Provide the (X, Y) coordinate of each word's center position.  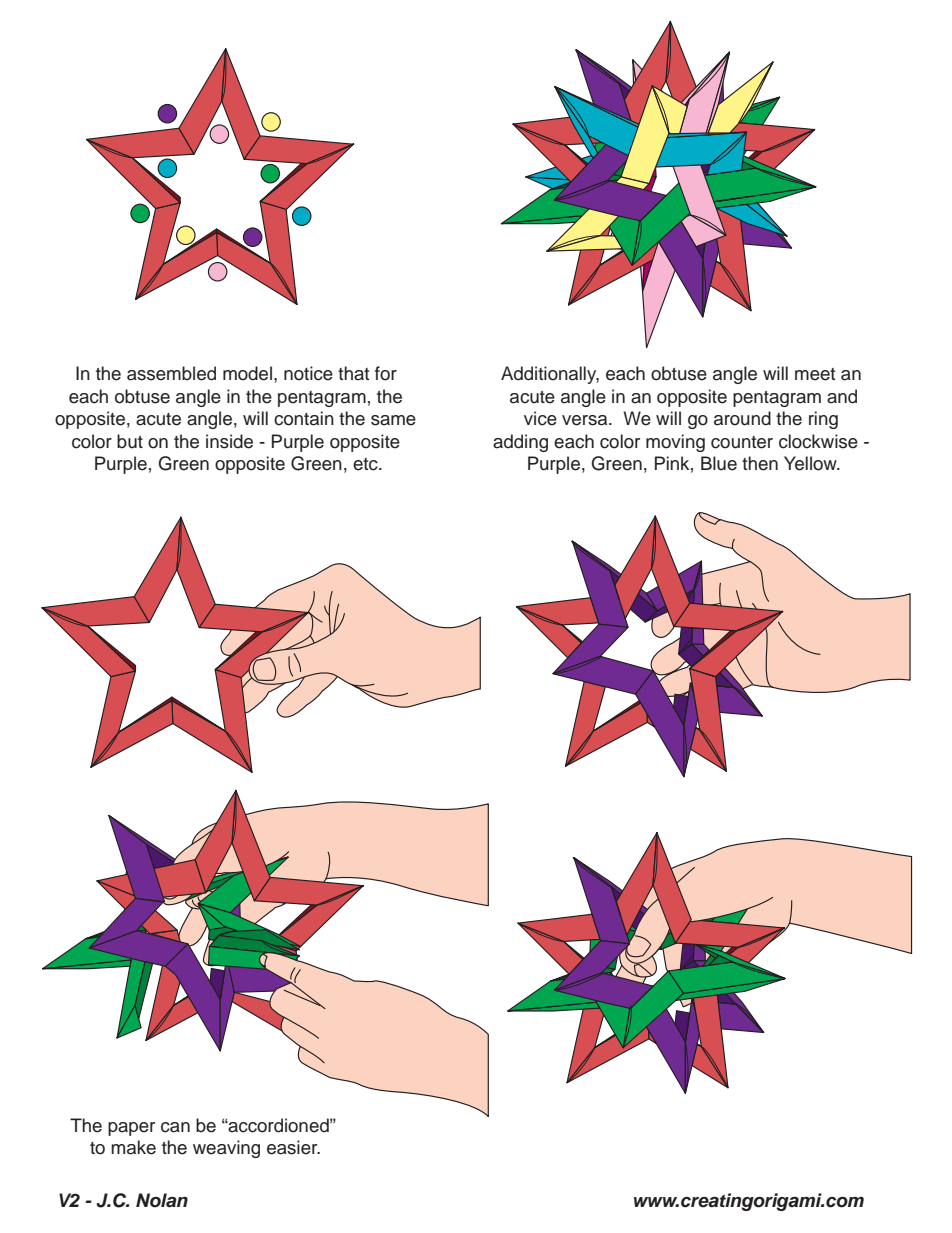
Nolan (162, 1200)
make (133, 1147)
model (247, 373)
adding (520, 443)
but (130, 441)
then (760, 463)
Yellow (811, 463)
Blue (719, 463)
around (742, 418)
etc (366, 464)
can (175, 1127)
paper (131, 1129)
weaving (226, 1149)
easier (293, 1147)
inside (229, 441)
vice (540, 418)
